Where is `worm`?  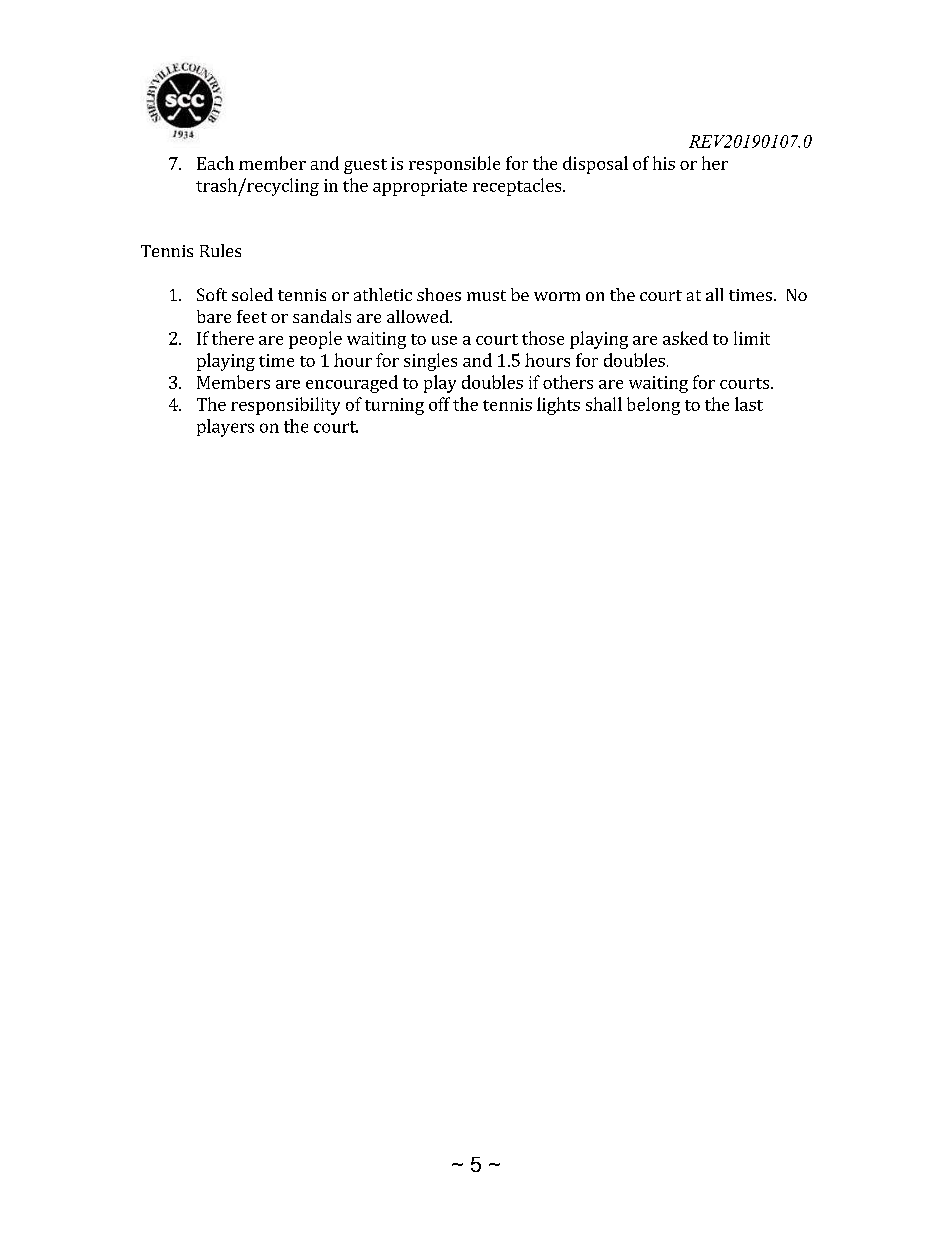 worm is located at coordinates (557, 296).
